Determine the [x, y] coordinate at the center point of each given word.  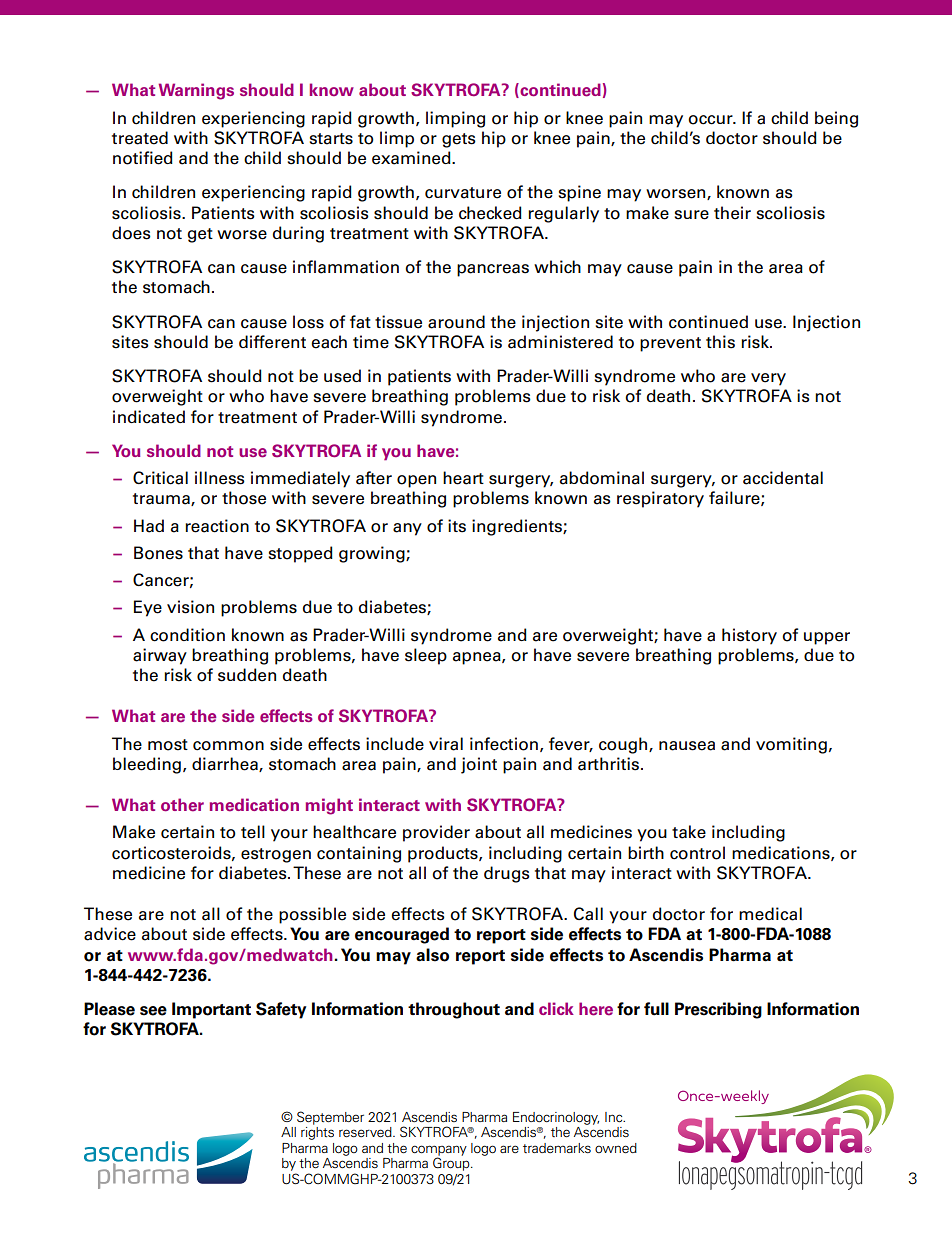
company [439, 1151]
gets [459, 140]
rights [317, 1133]
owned [616, 1148]
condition [187, 635]
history [749, 636]
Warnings [196, 91]
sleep [426, 656]
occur [711, 120]
